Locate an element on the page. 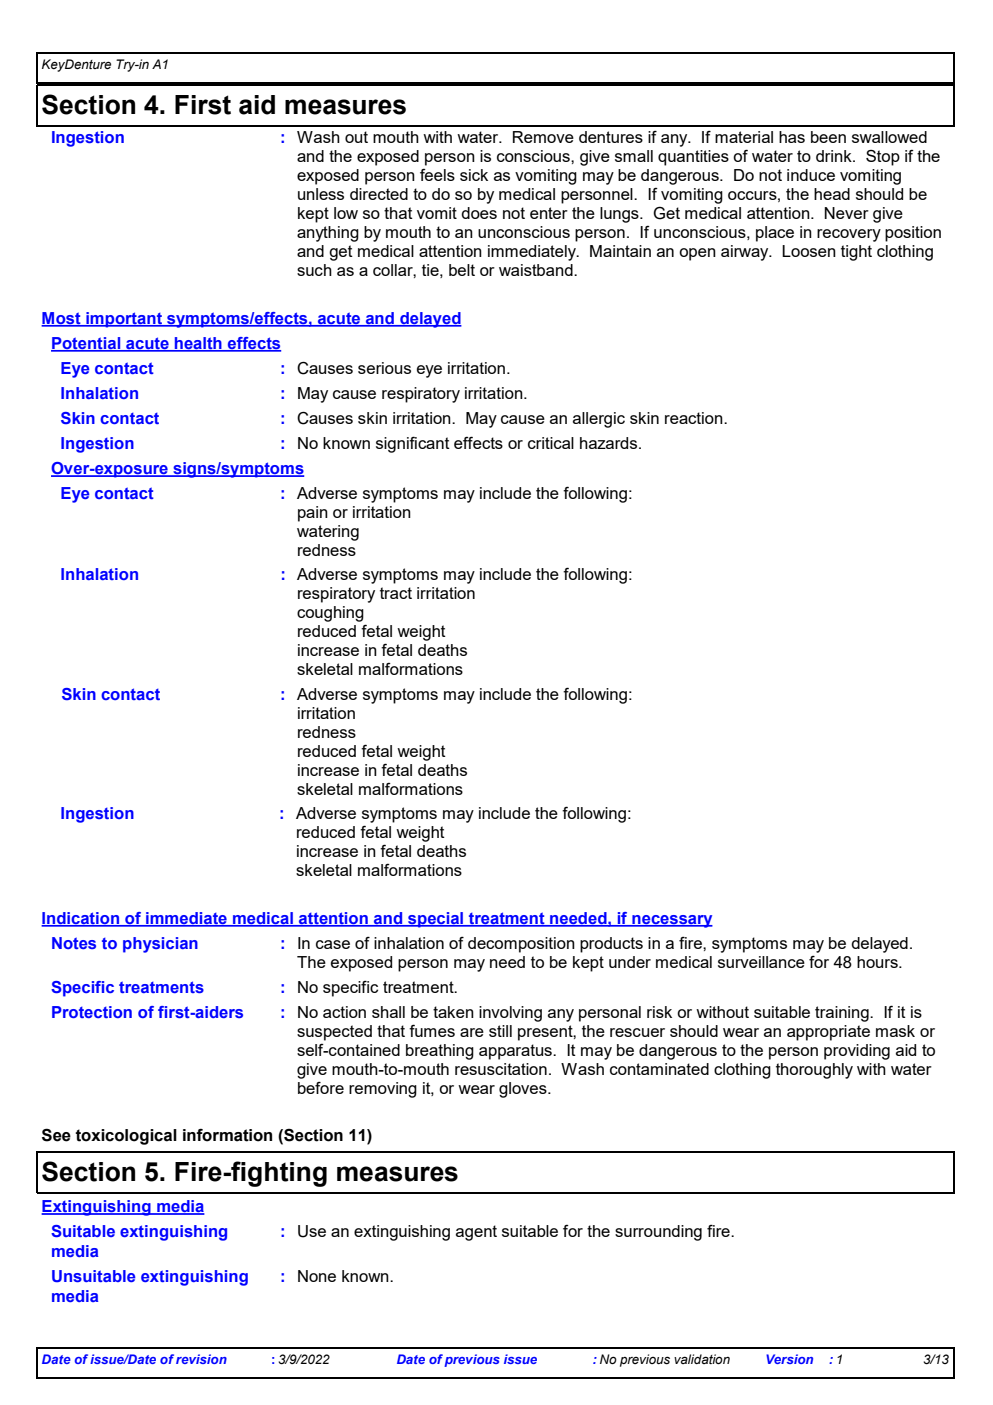 Image resolution: width=993 pixels, height=1405 pixels. unless is located at coordinates (321, 194).
